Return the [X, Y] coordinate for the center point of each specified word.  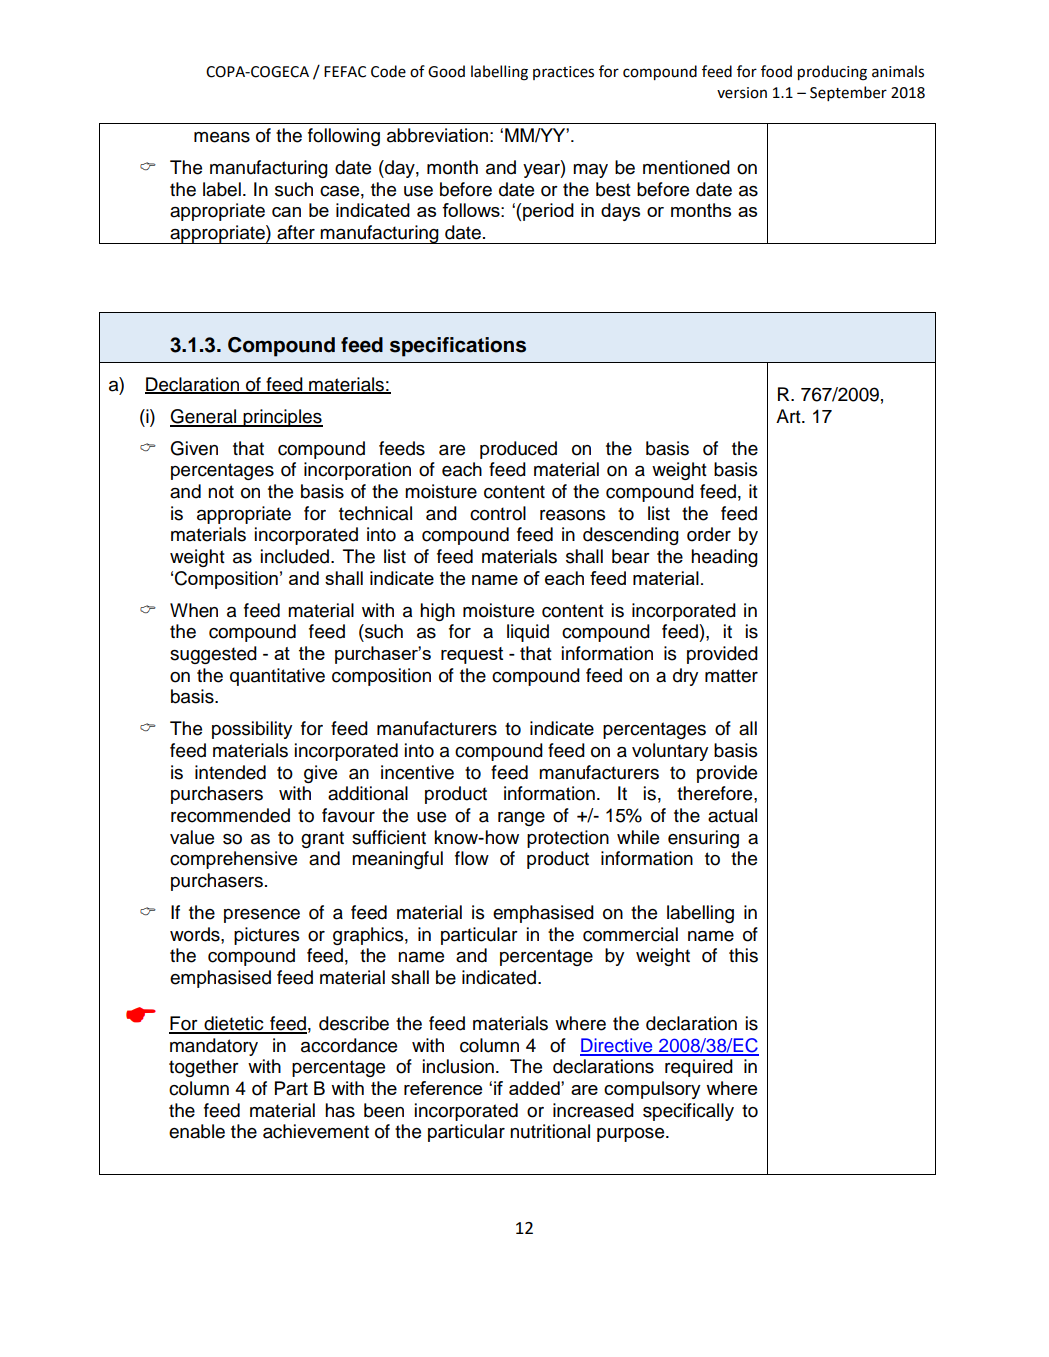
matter [731, 676]
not [221, 492]
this [743, 955]
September [848, 93]
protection [568, 839]
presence [262, 916]
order [709, 534]
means [222, 137]
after [296, 232]
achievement [316, 1131]
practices [563, 73]
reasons [573, 515]
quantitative [277, 677]
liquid [528, 633]
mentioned [686, 167]
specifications [458, 347]
